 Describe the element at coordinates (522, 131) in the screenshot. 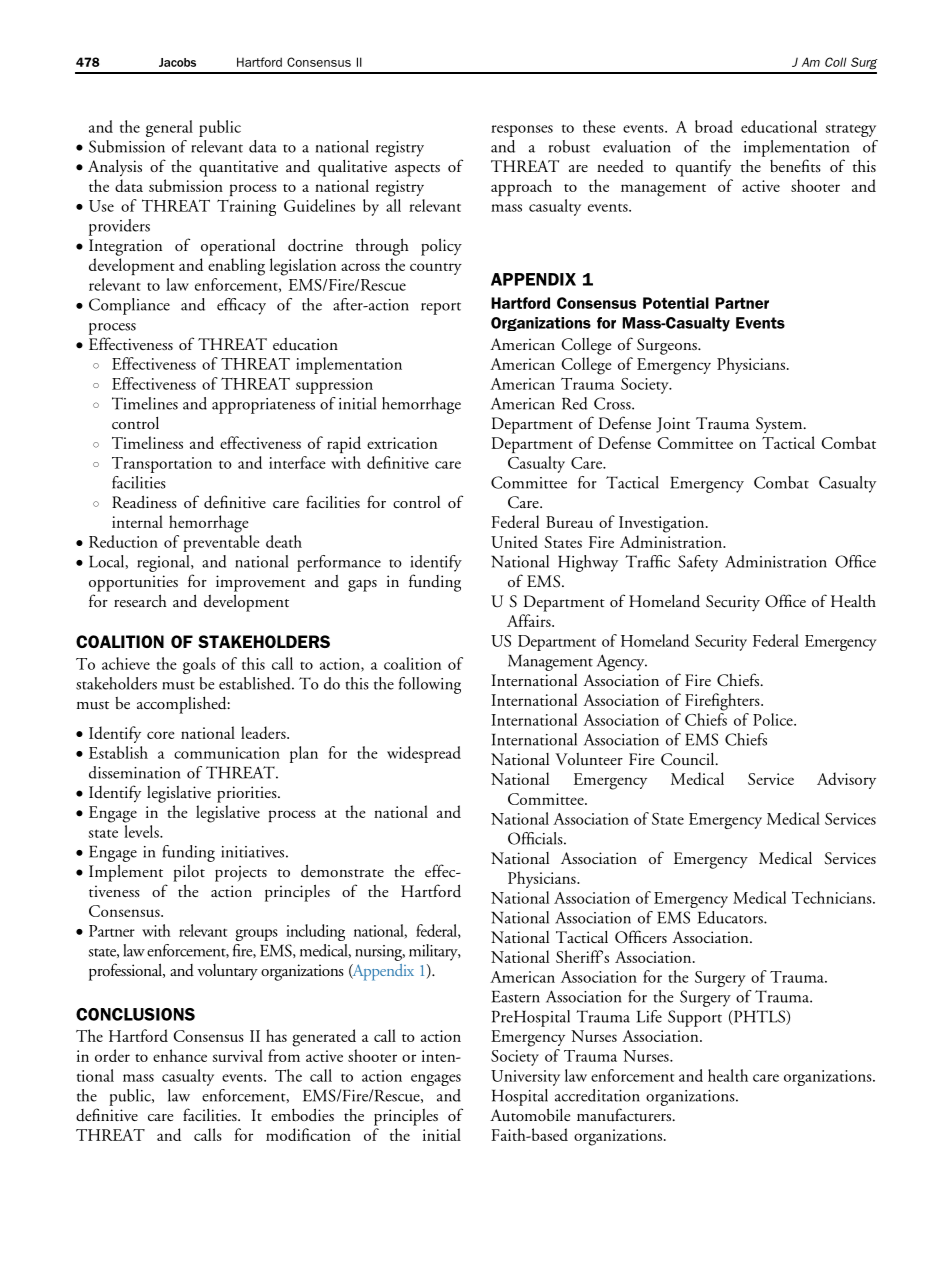

I see `responses` at that location.
